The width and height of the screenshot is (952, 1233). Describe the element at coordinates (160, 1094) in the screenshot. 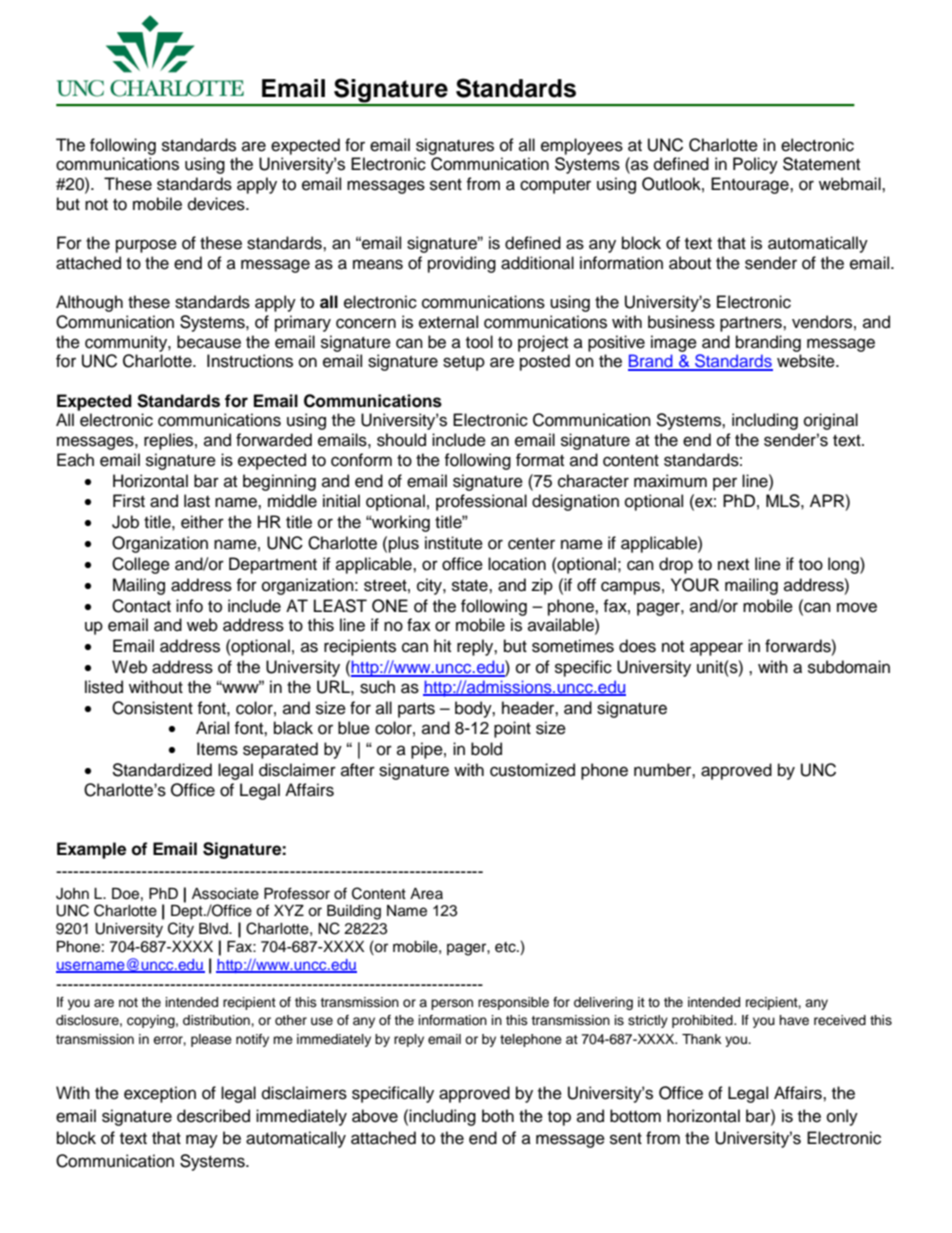

I see `exception` at that location.
